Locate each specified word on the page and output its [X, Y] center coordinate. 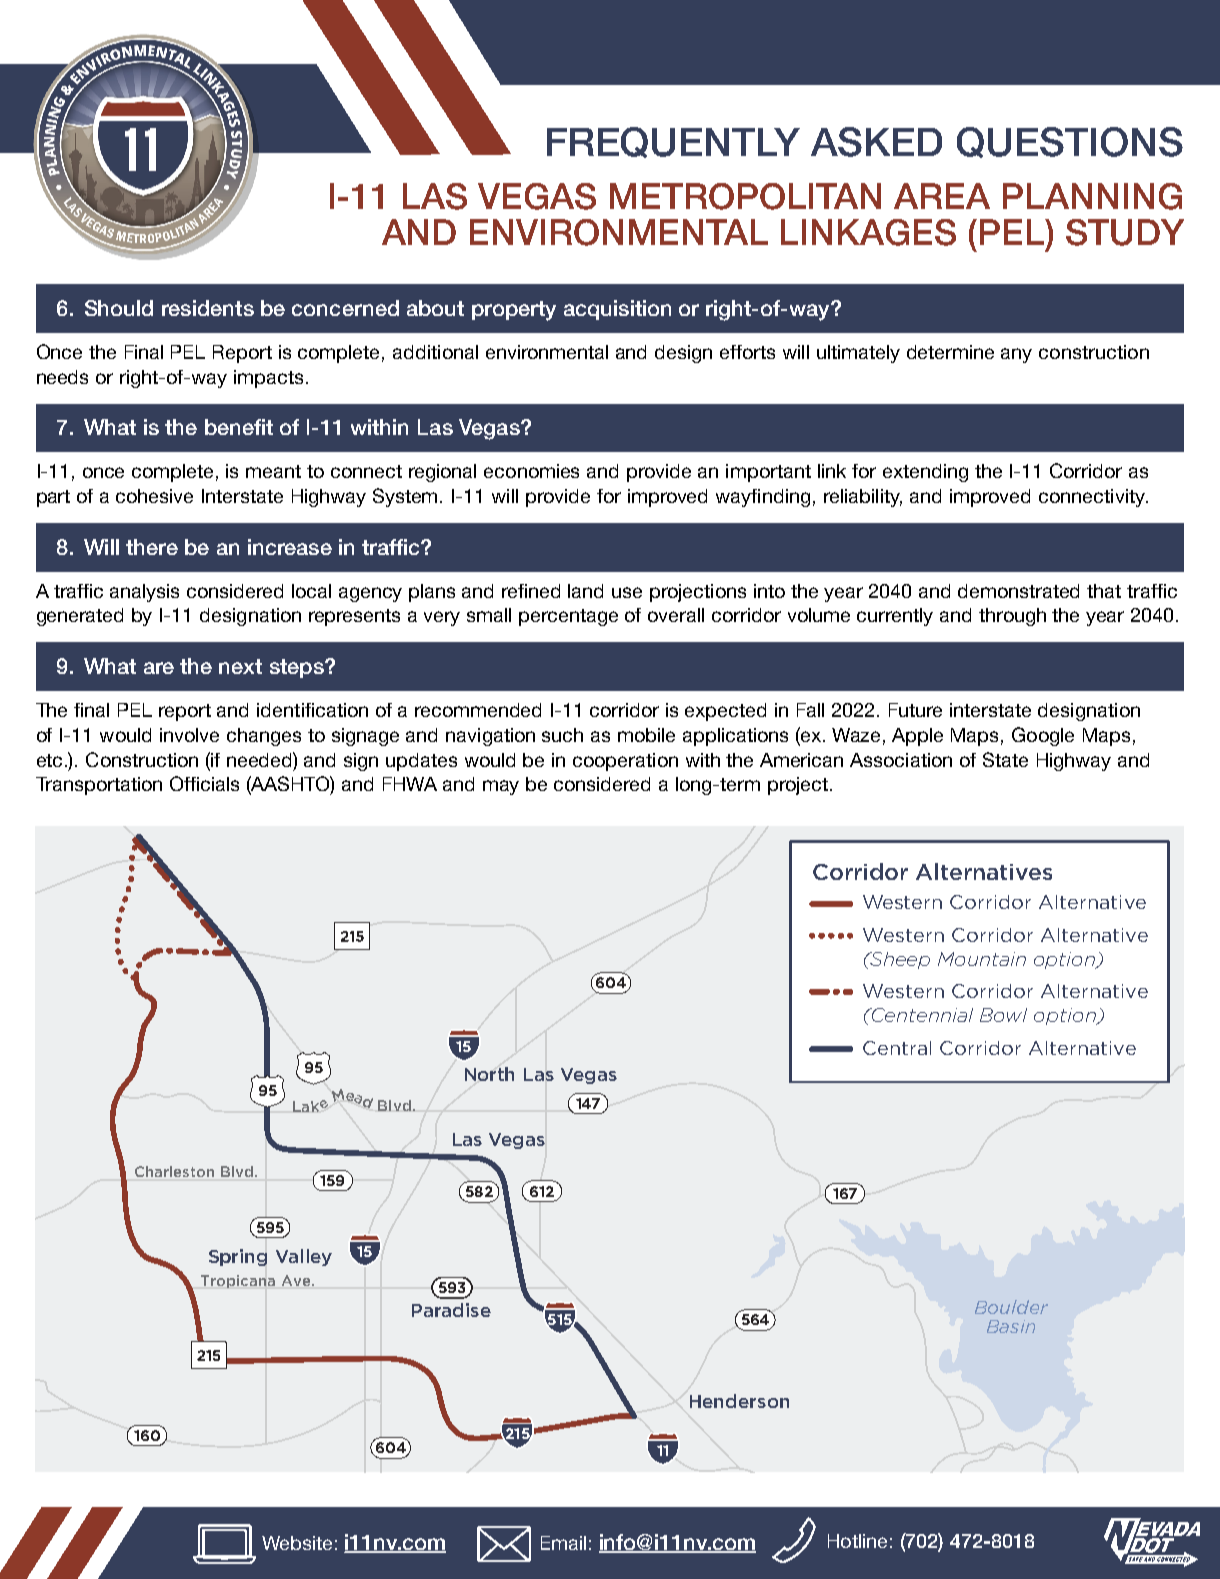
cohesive [154, 496]
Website [297, 1543]
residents [208, 308]
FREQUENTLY [673, 142]
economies [531, 471]
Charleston [174, 1171]
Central [897, 1048]
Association [901, 760]
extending [925, 473]
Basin [1011, 1326]
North [489, 1074]
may [501, 787]
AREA [942, 196]
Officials [204, 783]
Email [563, 1543]
